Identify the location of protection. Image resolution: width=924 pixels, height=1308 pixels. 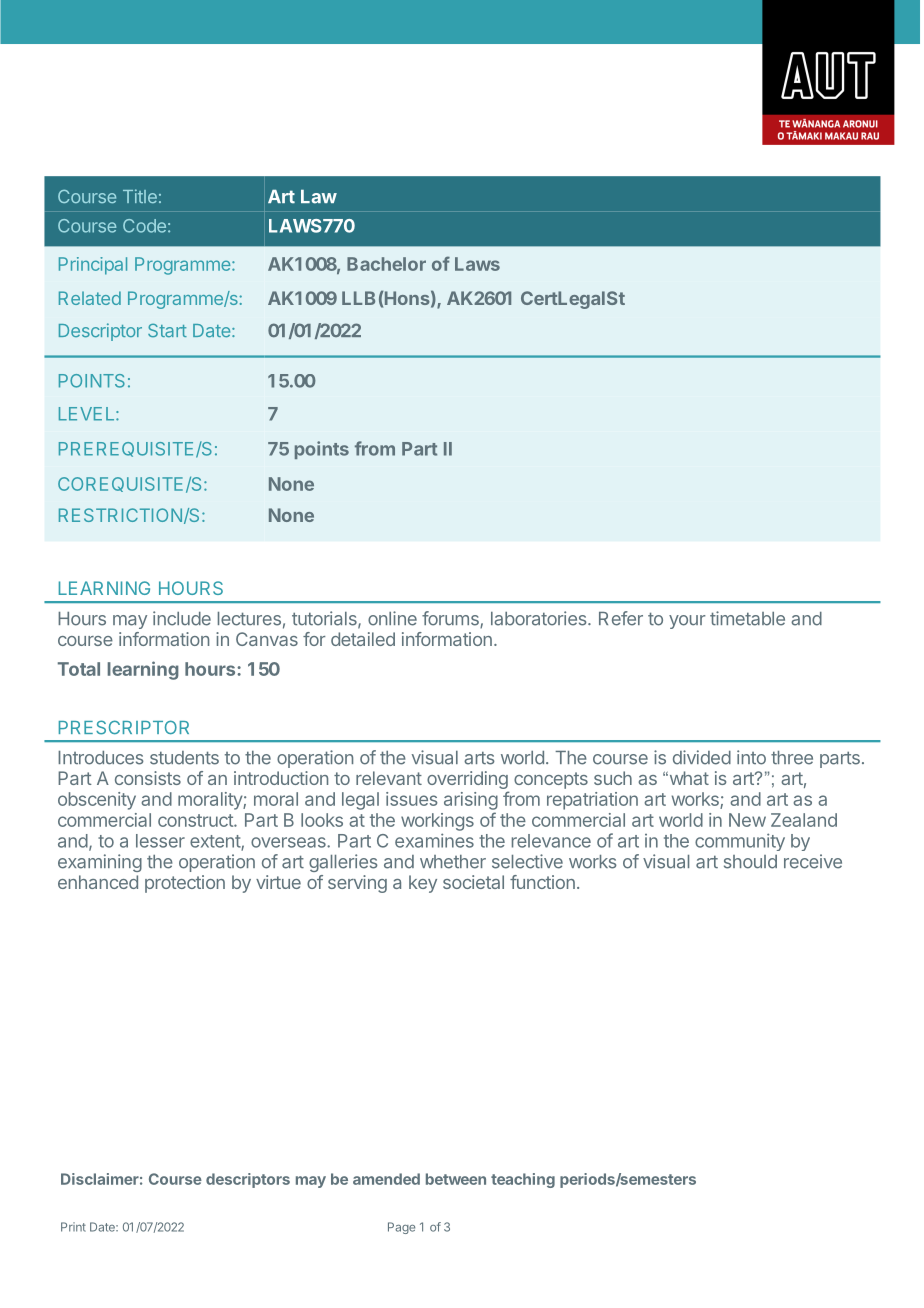
(185, 884).
